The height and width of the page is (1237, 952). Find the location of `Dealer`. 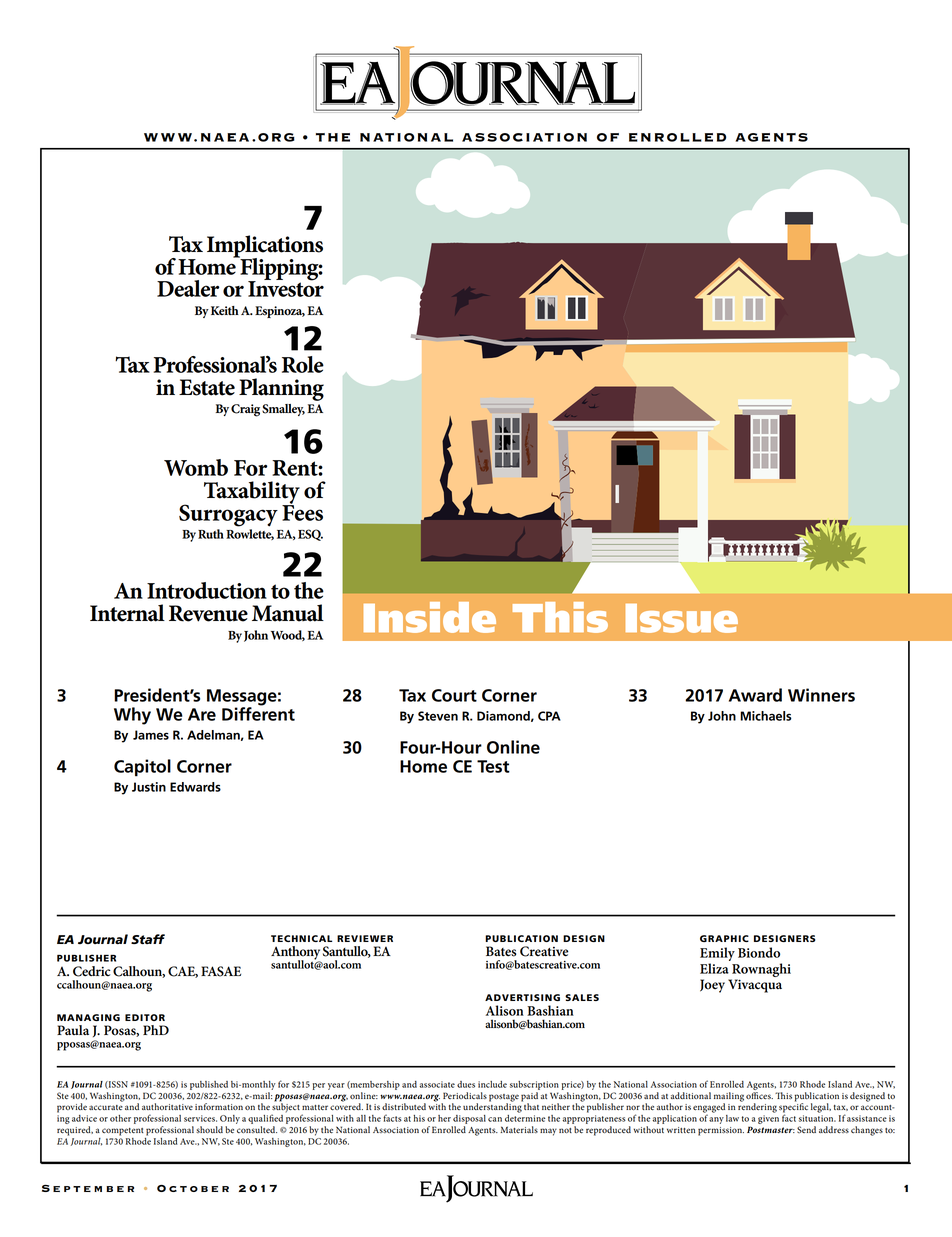

Dealer is located at coordinates (188, 288).
